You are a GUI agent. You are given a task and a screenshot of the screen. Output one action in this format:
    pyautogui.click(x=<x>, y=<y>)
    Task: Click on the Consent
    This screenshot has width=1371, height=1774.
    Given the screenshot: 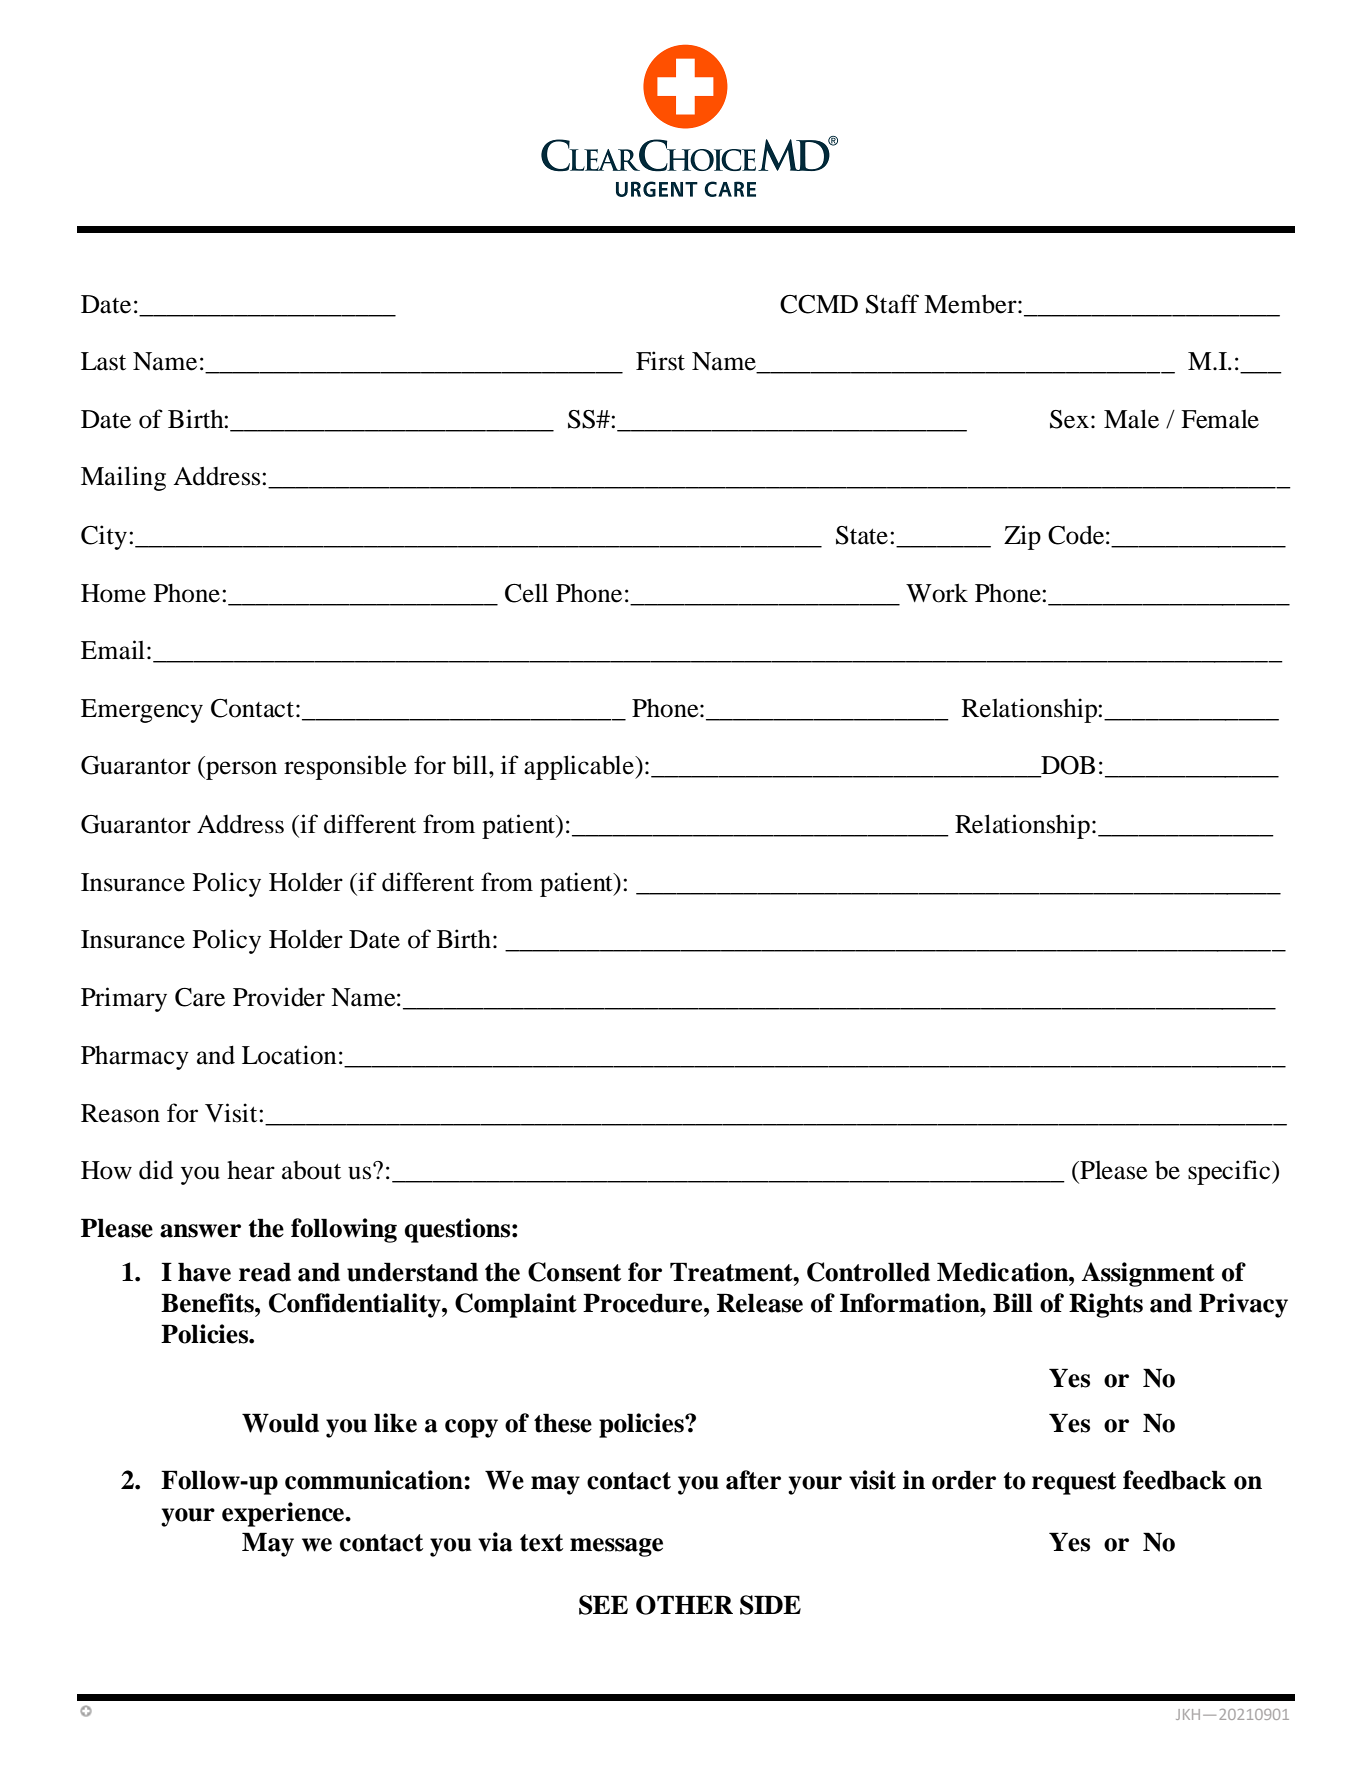 What is the action you would take?
    pyautogui.click(x=574, y=1272)
